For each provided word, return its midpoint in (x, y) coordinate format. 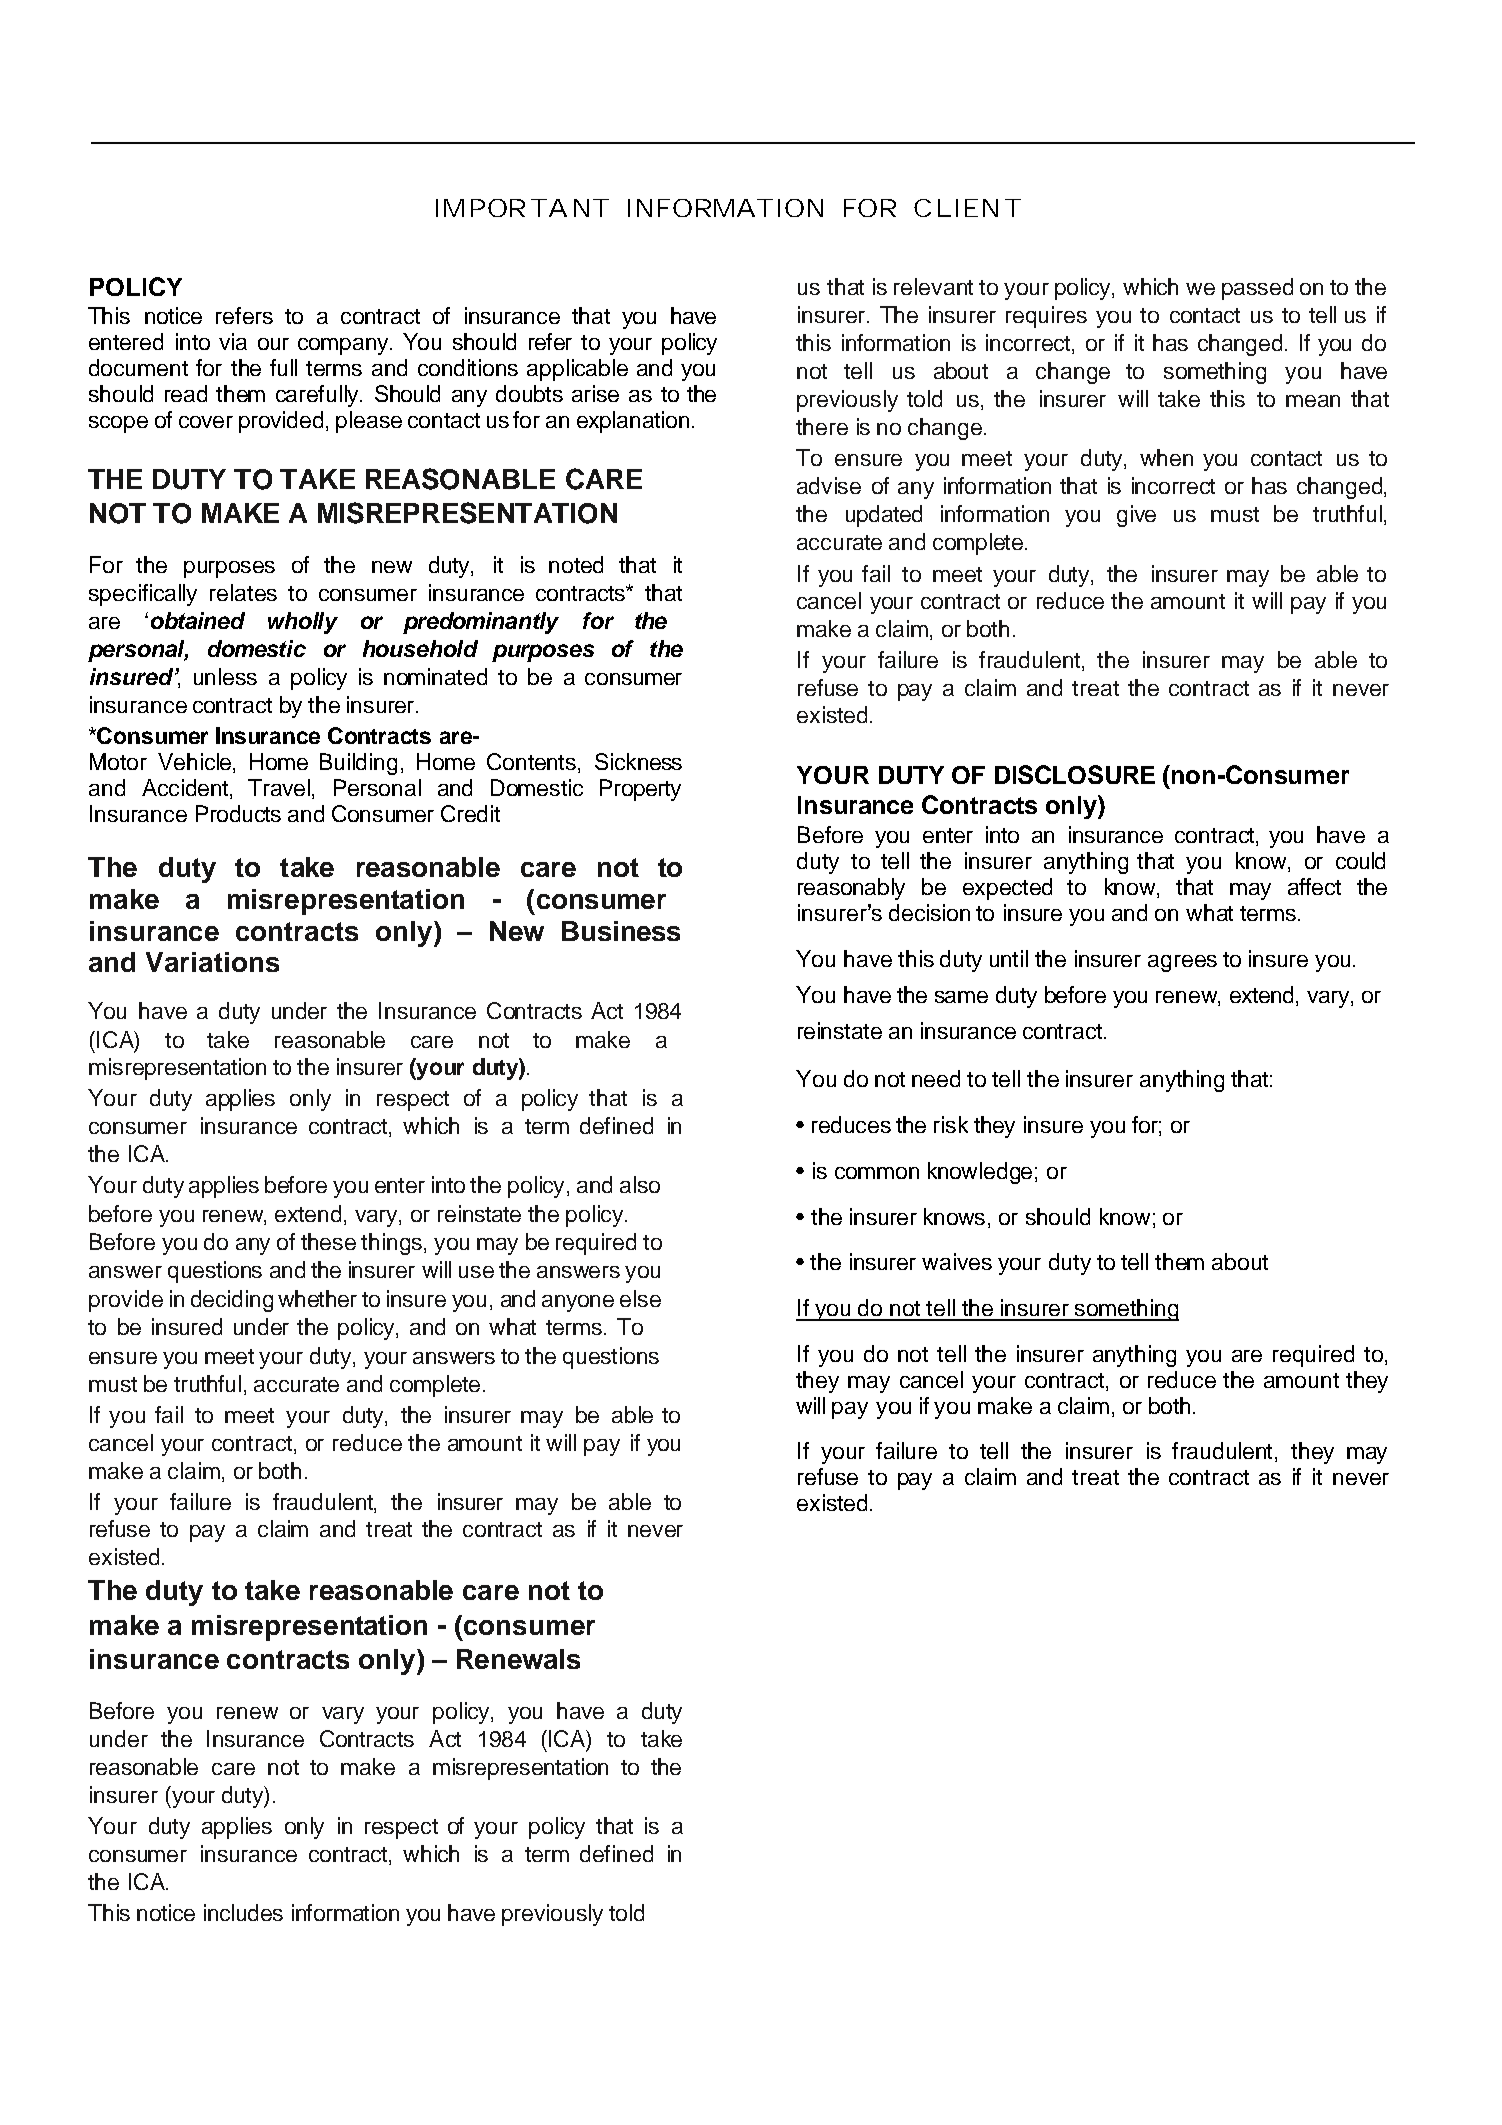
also (640, 1184)
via (233, 341)
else (640, 1298)
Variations (212, 962)
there (822, 426)
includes (243, 1912)
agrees (1182, 963)
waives (957, 1261)
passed (1257, 289)
